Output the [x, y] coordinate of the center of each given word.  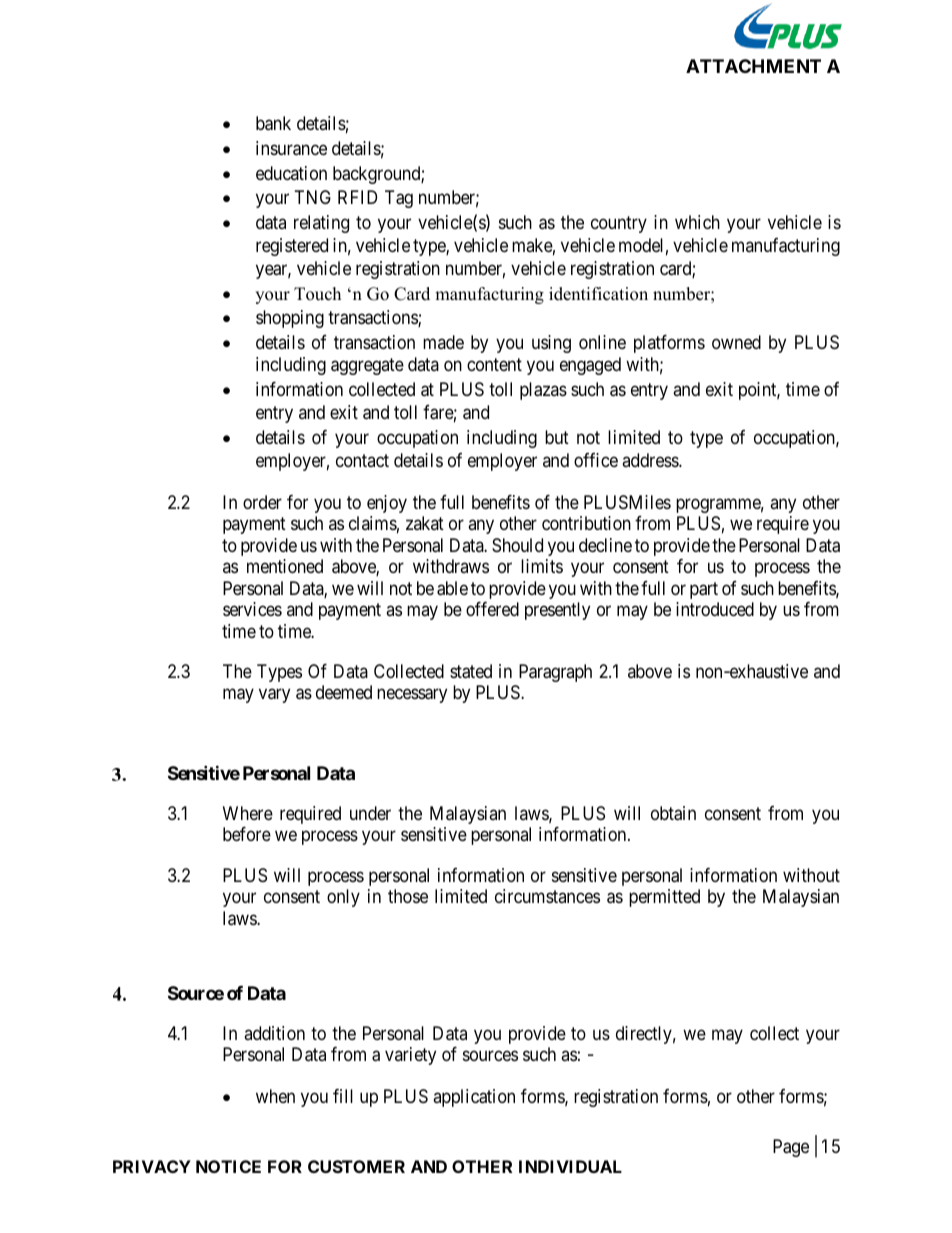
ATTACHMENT [753, 66]
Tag [399, 199]
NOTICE [228, 1166]
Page [791, 1148]
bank [273, 123]
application [474, 1098]
